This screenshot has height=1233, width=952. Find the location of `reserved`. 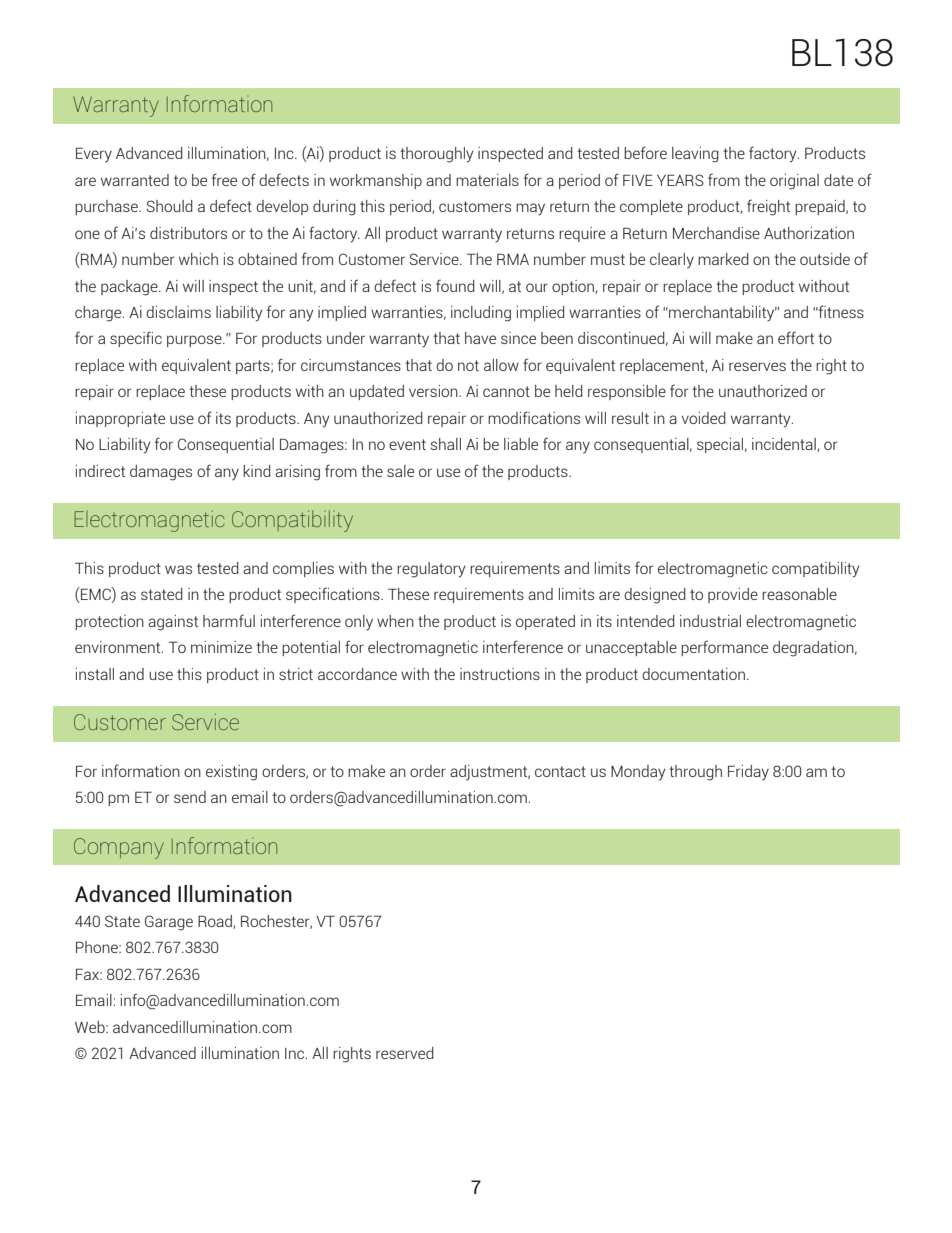

reserved is located at coordinates (405, 1053).
